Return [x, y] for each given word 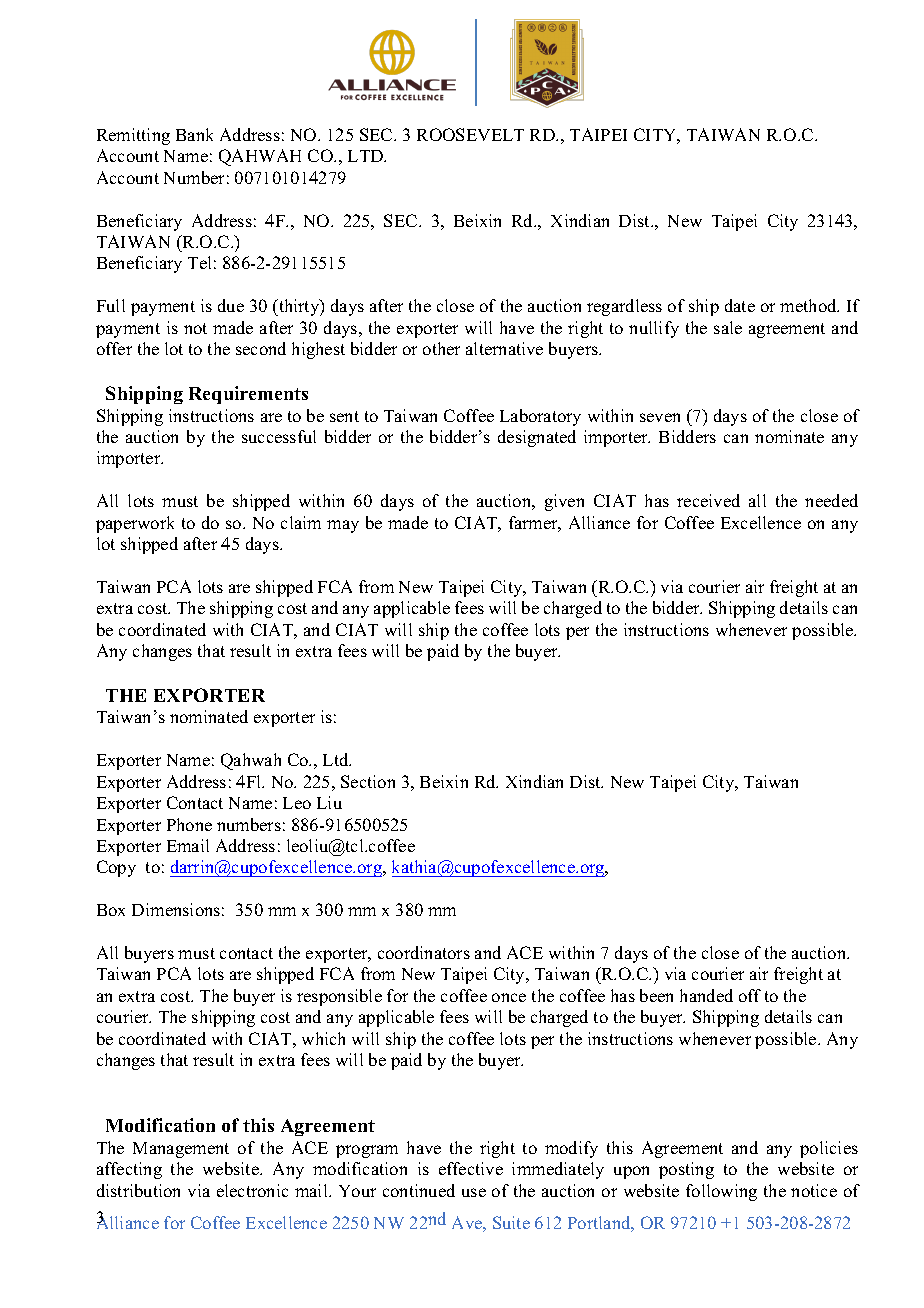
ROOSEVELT [470, 134]
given [564, 502]
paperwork [135, 524]
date [740, 305]
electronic [252, 1190]
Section [368, 781]
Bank [194, 134]
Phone [189, 824]
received [708, 500]
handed [706, 995]
